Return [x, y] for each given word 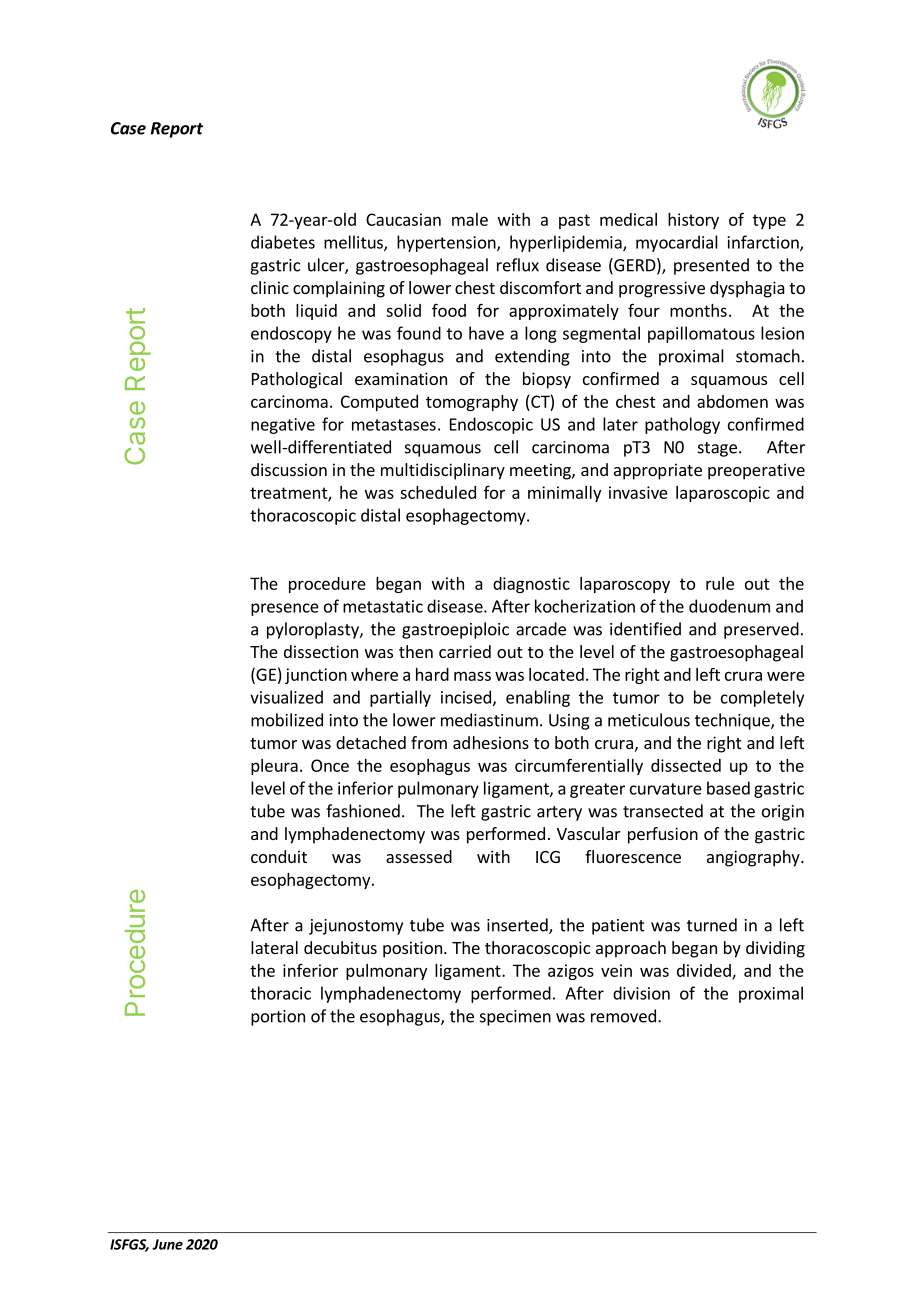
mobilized [287, 720]
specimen [515, 1018]
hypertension [447, 243]
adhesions [491, 742]
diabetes [283, 242]
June [167, 1244]
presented [711, 266]
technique [733, 721]
